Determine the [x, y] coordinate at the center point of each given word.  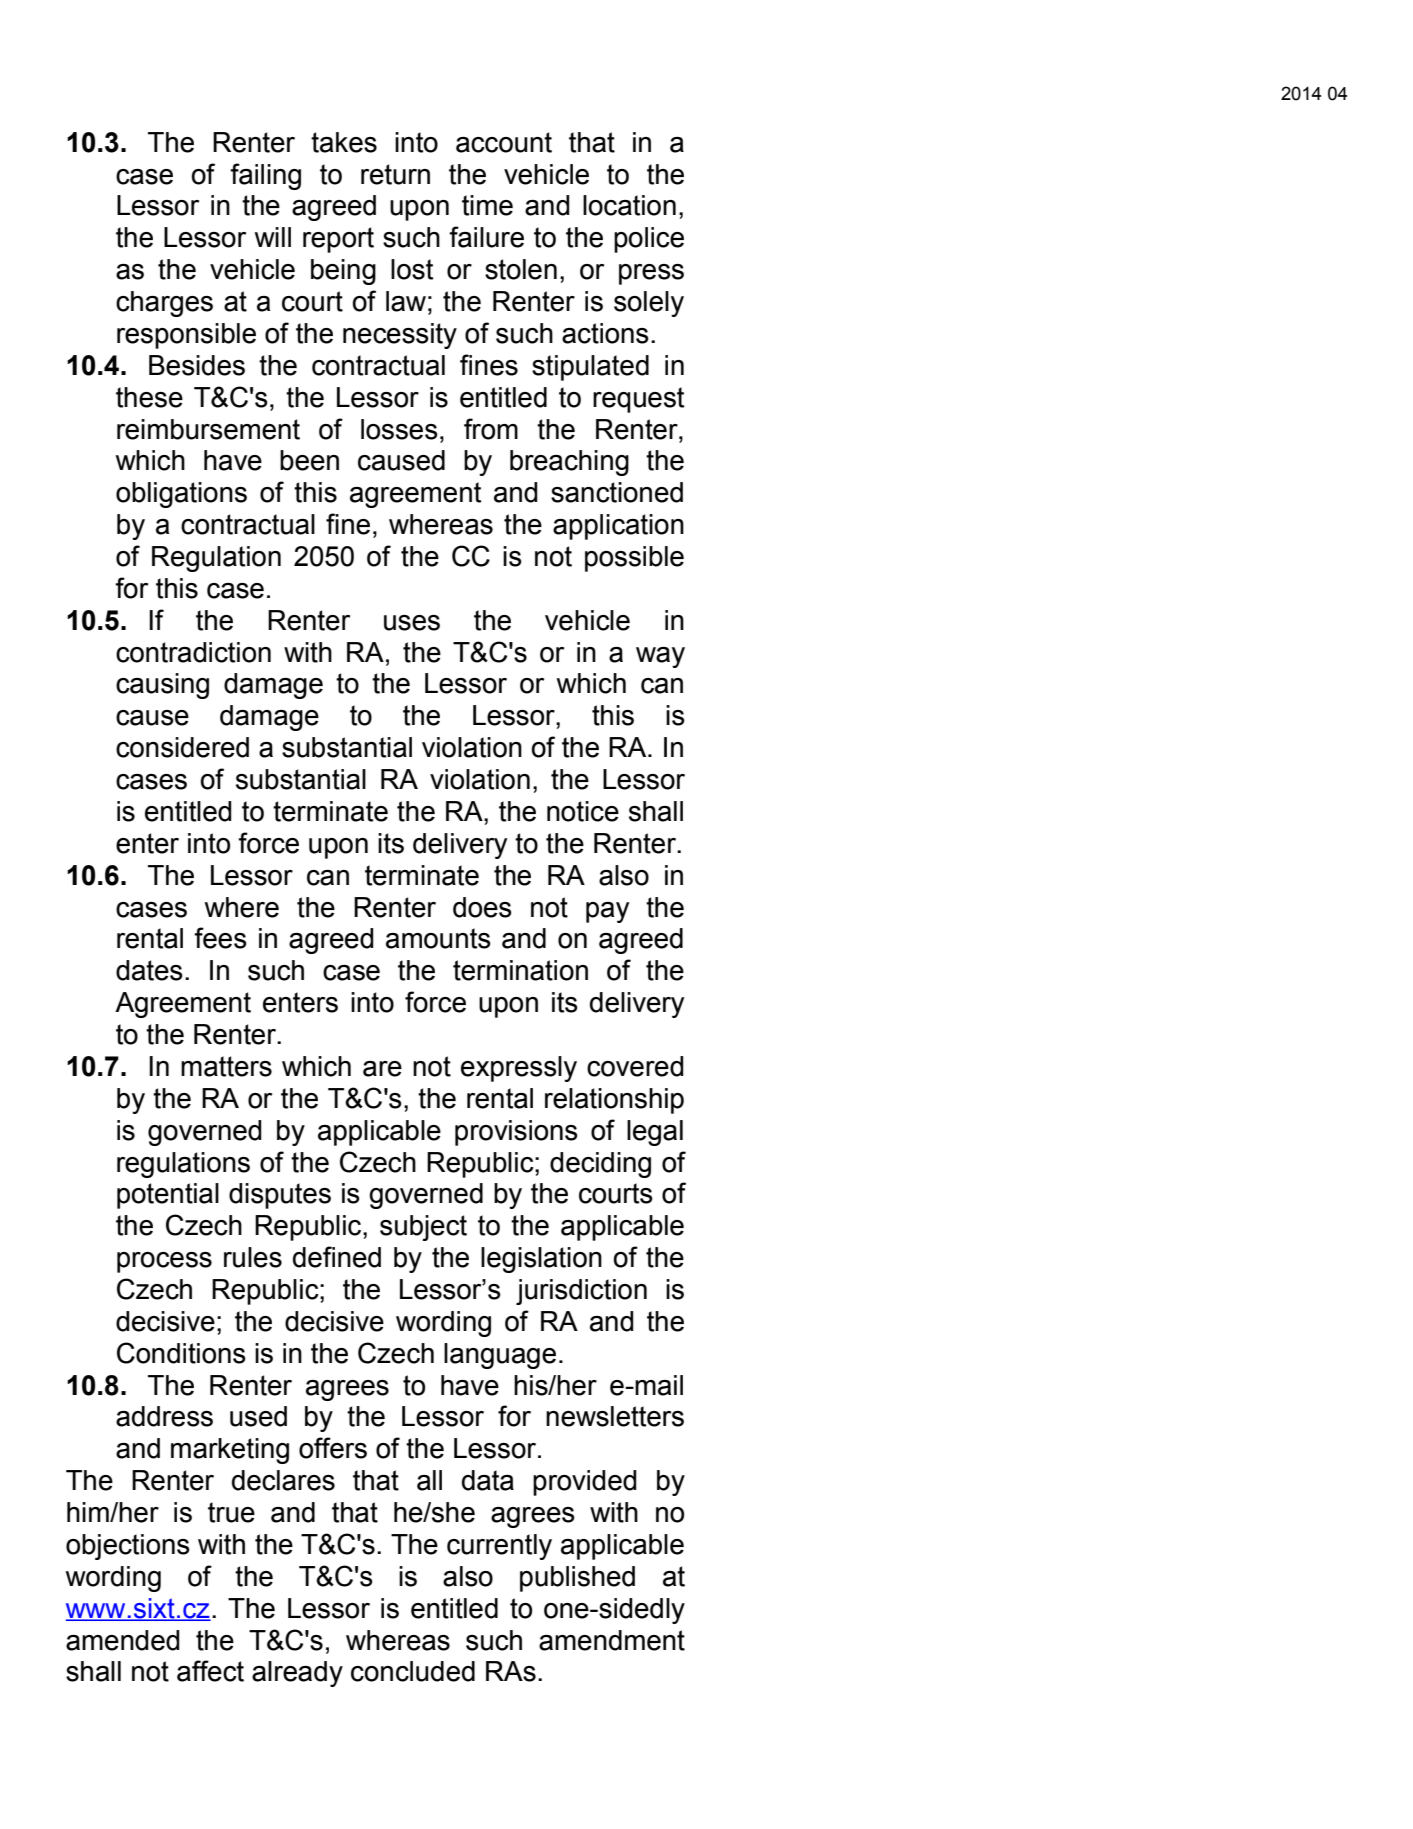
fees [220, 938]
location [629, 205]
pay [607, 912]
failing [265, 176]
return [395, 174]
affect [210, 1671]
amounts [438, 938]
